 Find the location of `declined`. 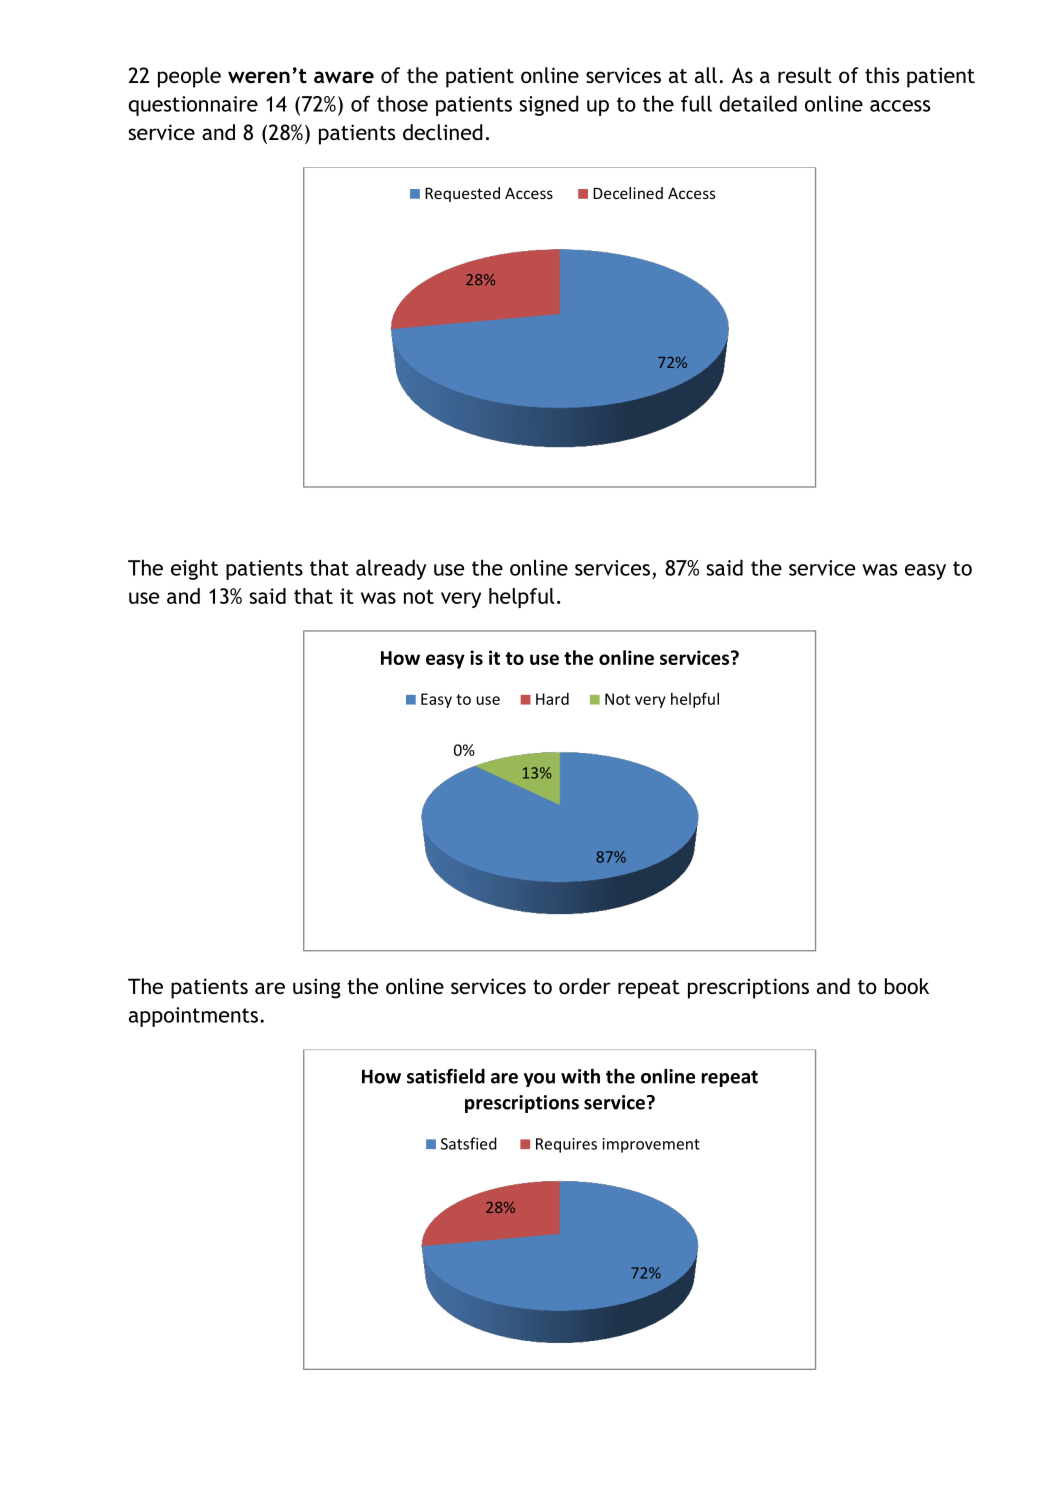

declined is located at coordinates (443, 132).
